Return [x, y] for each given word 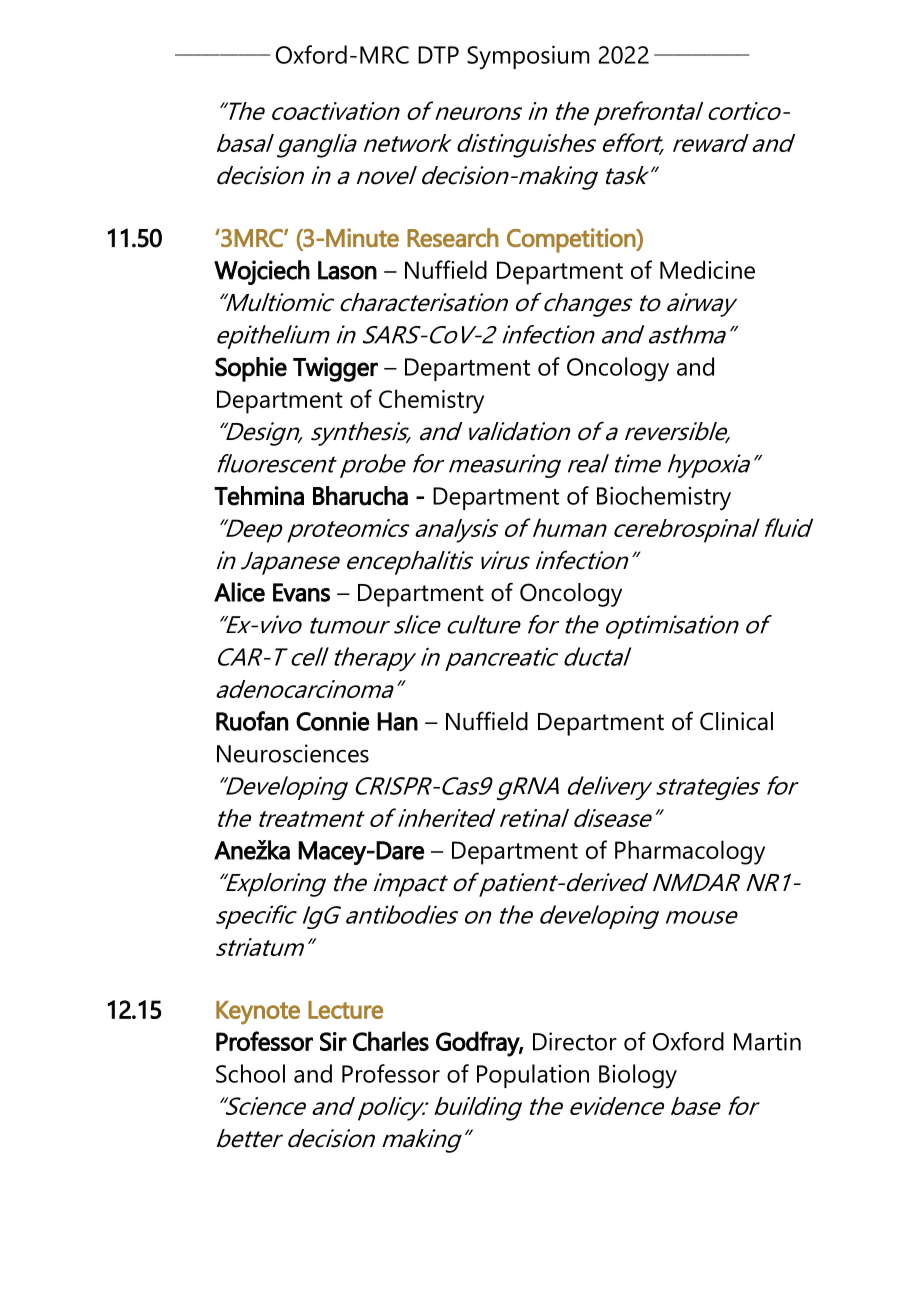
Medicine [707, 269]
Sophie [251, 369]
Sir [333, 1041]
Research [453, 237]
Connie [333, 721]
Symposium [528, 57]
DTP [438, 55]
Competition [572, 240]
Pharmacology [690, 852]
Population [533, 1076]
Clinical [736, 721]
